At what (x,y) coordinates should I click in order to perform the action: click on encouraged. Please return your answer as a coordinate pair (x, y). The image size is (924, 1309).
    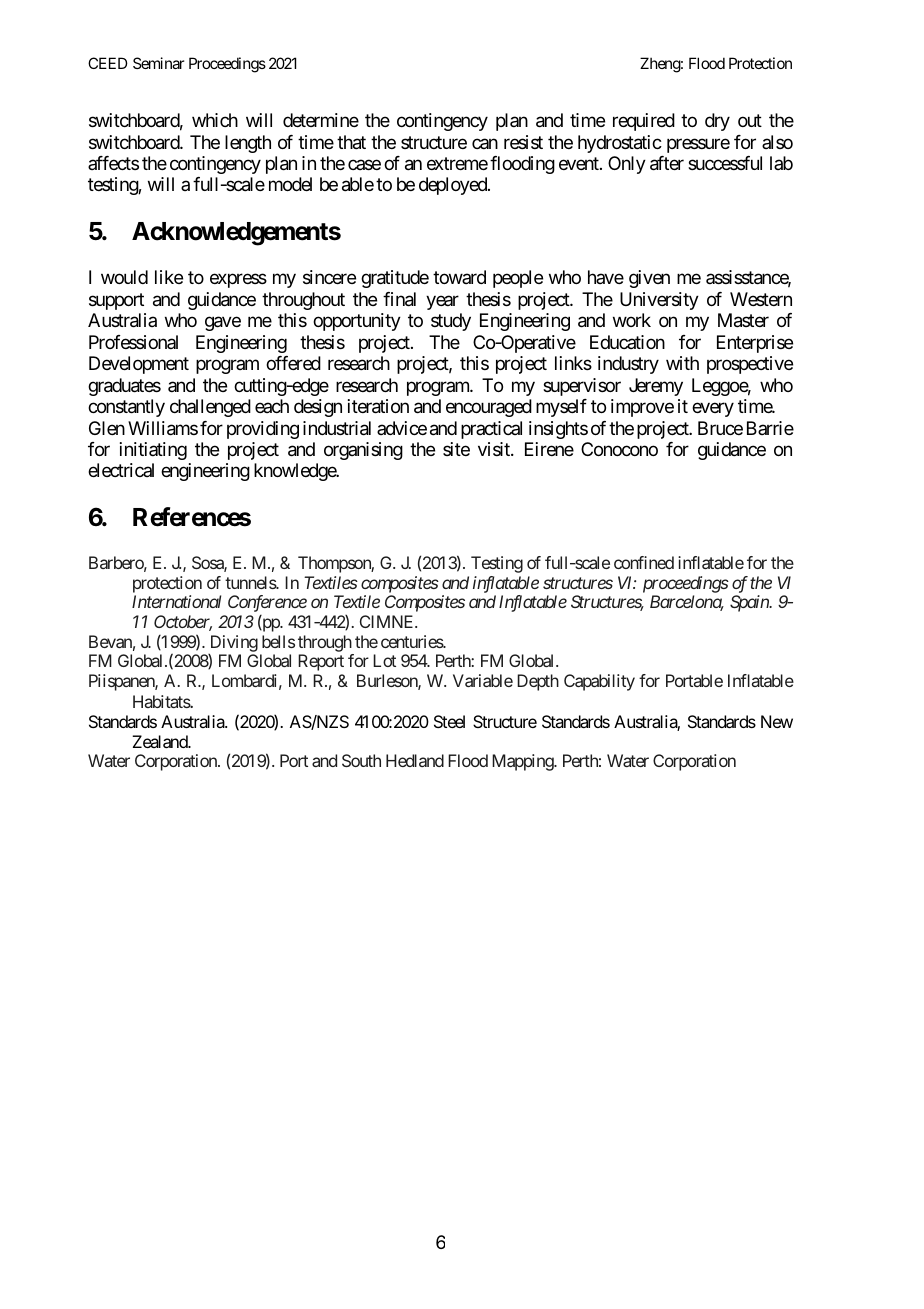
    Looking at the image, I should click on (489, 408).
